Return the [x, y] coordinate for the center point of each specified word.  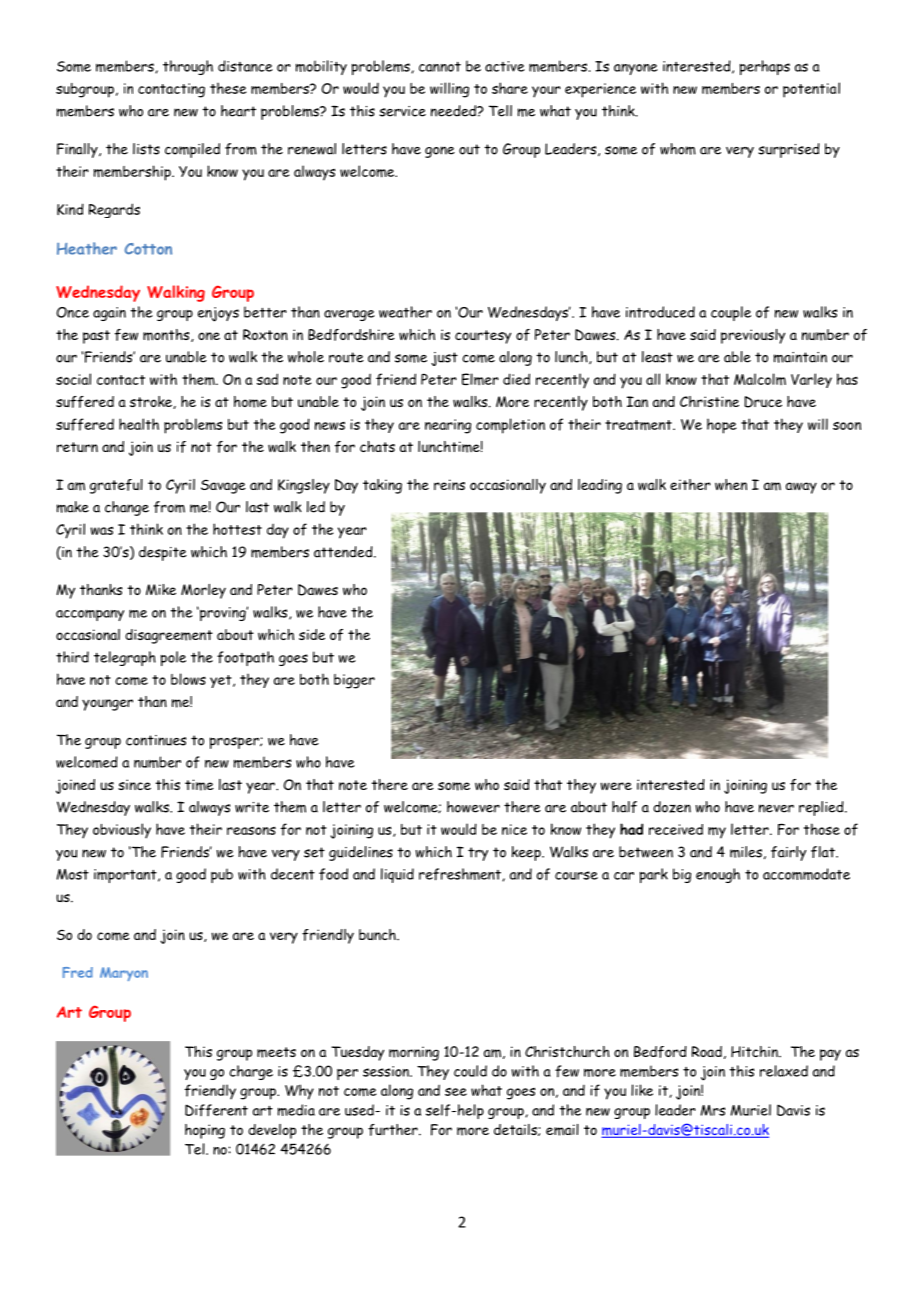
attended [344, 552]
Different [216, 1110]
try [478, 854]
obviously [122, 831]
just [444, 359]
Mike [161, 590]
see [456, 1092]
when [731, 484]
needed [454, 111]
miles [746, 852]
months [167, 335]
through [188, 67]
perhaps [765, 67]
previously [753, 336]
